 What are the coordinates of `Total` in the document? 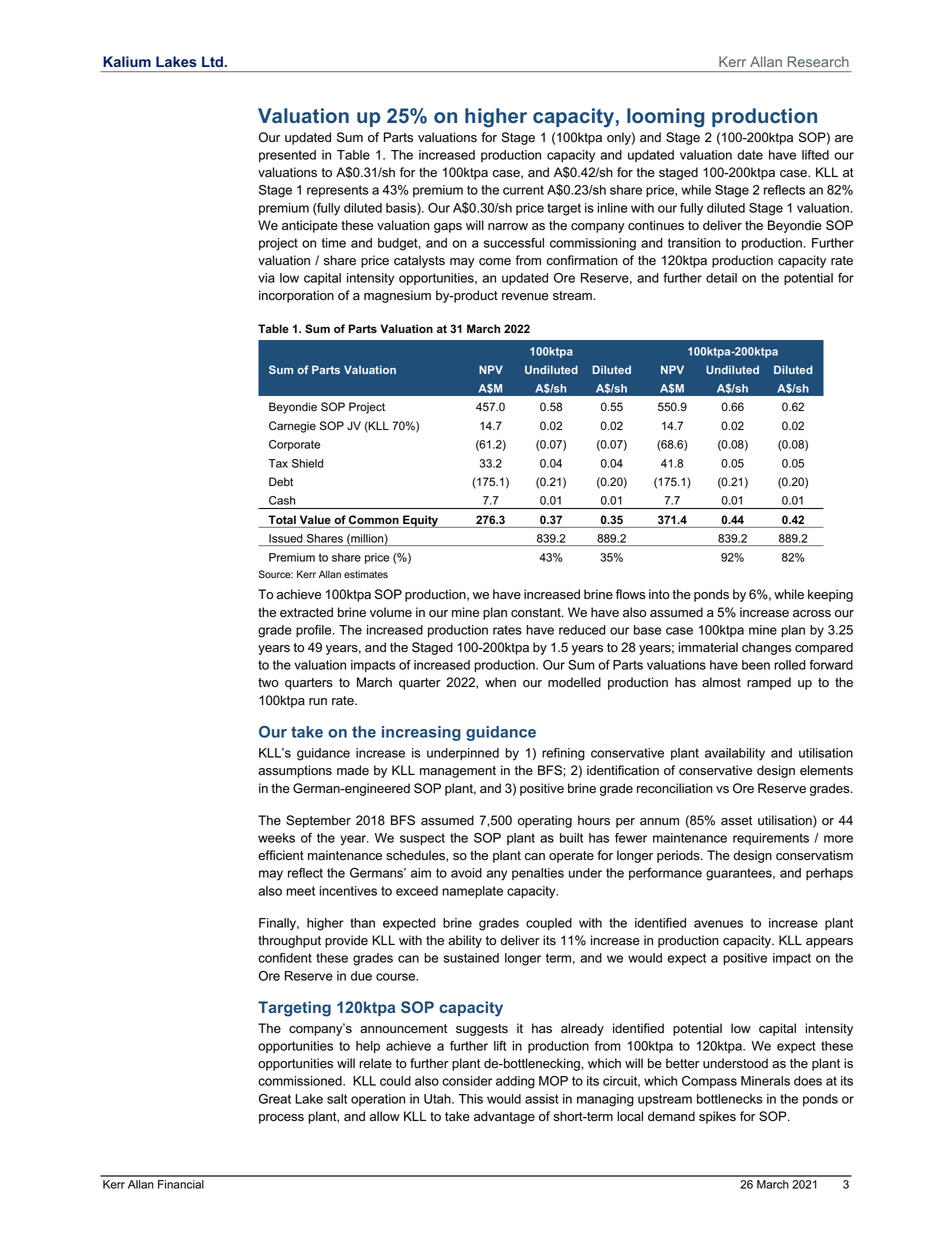 It's located at (282, 519).
